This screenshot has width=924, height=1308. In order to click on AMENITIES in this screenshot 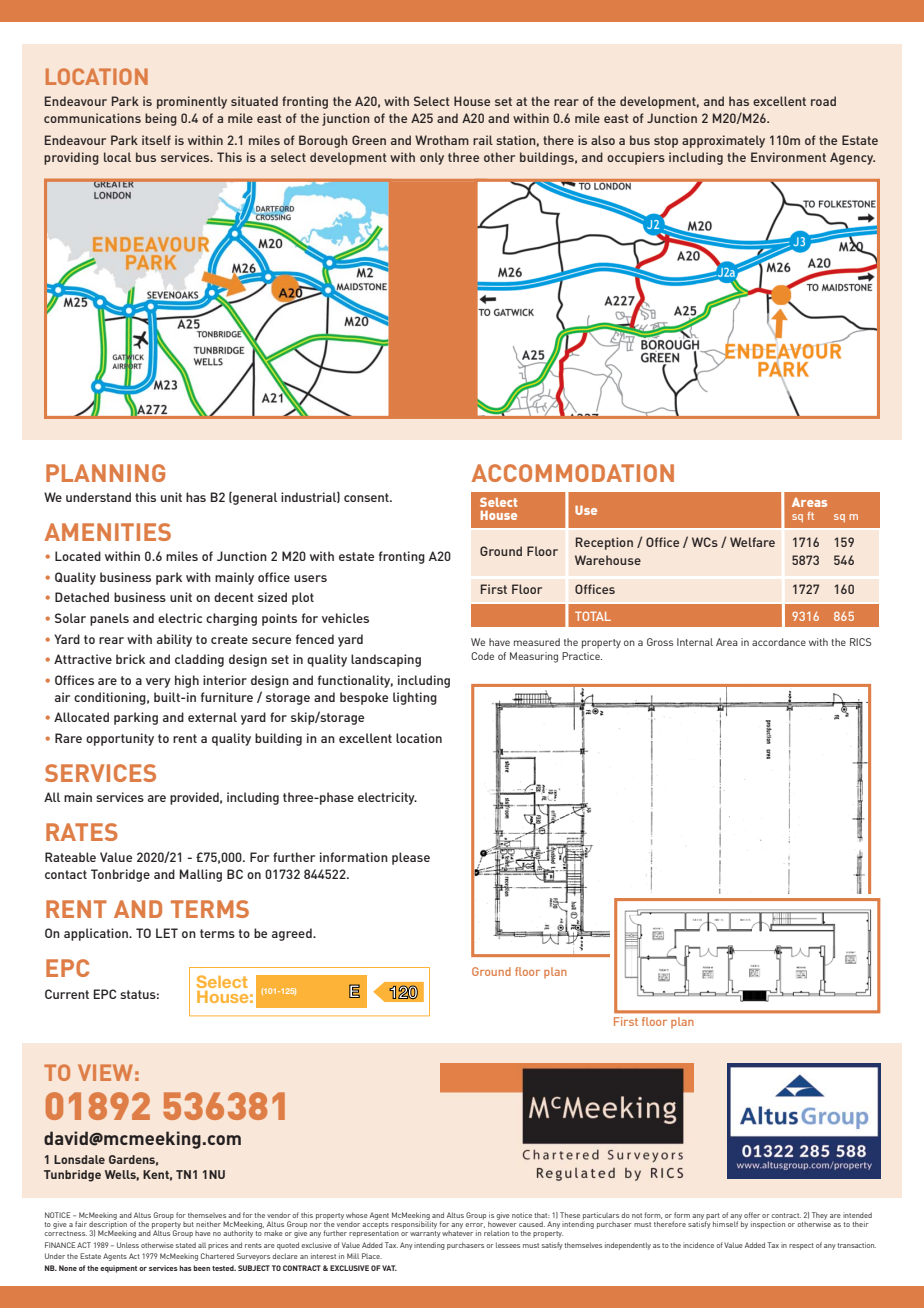, I will do `click(108, 532)`.
